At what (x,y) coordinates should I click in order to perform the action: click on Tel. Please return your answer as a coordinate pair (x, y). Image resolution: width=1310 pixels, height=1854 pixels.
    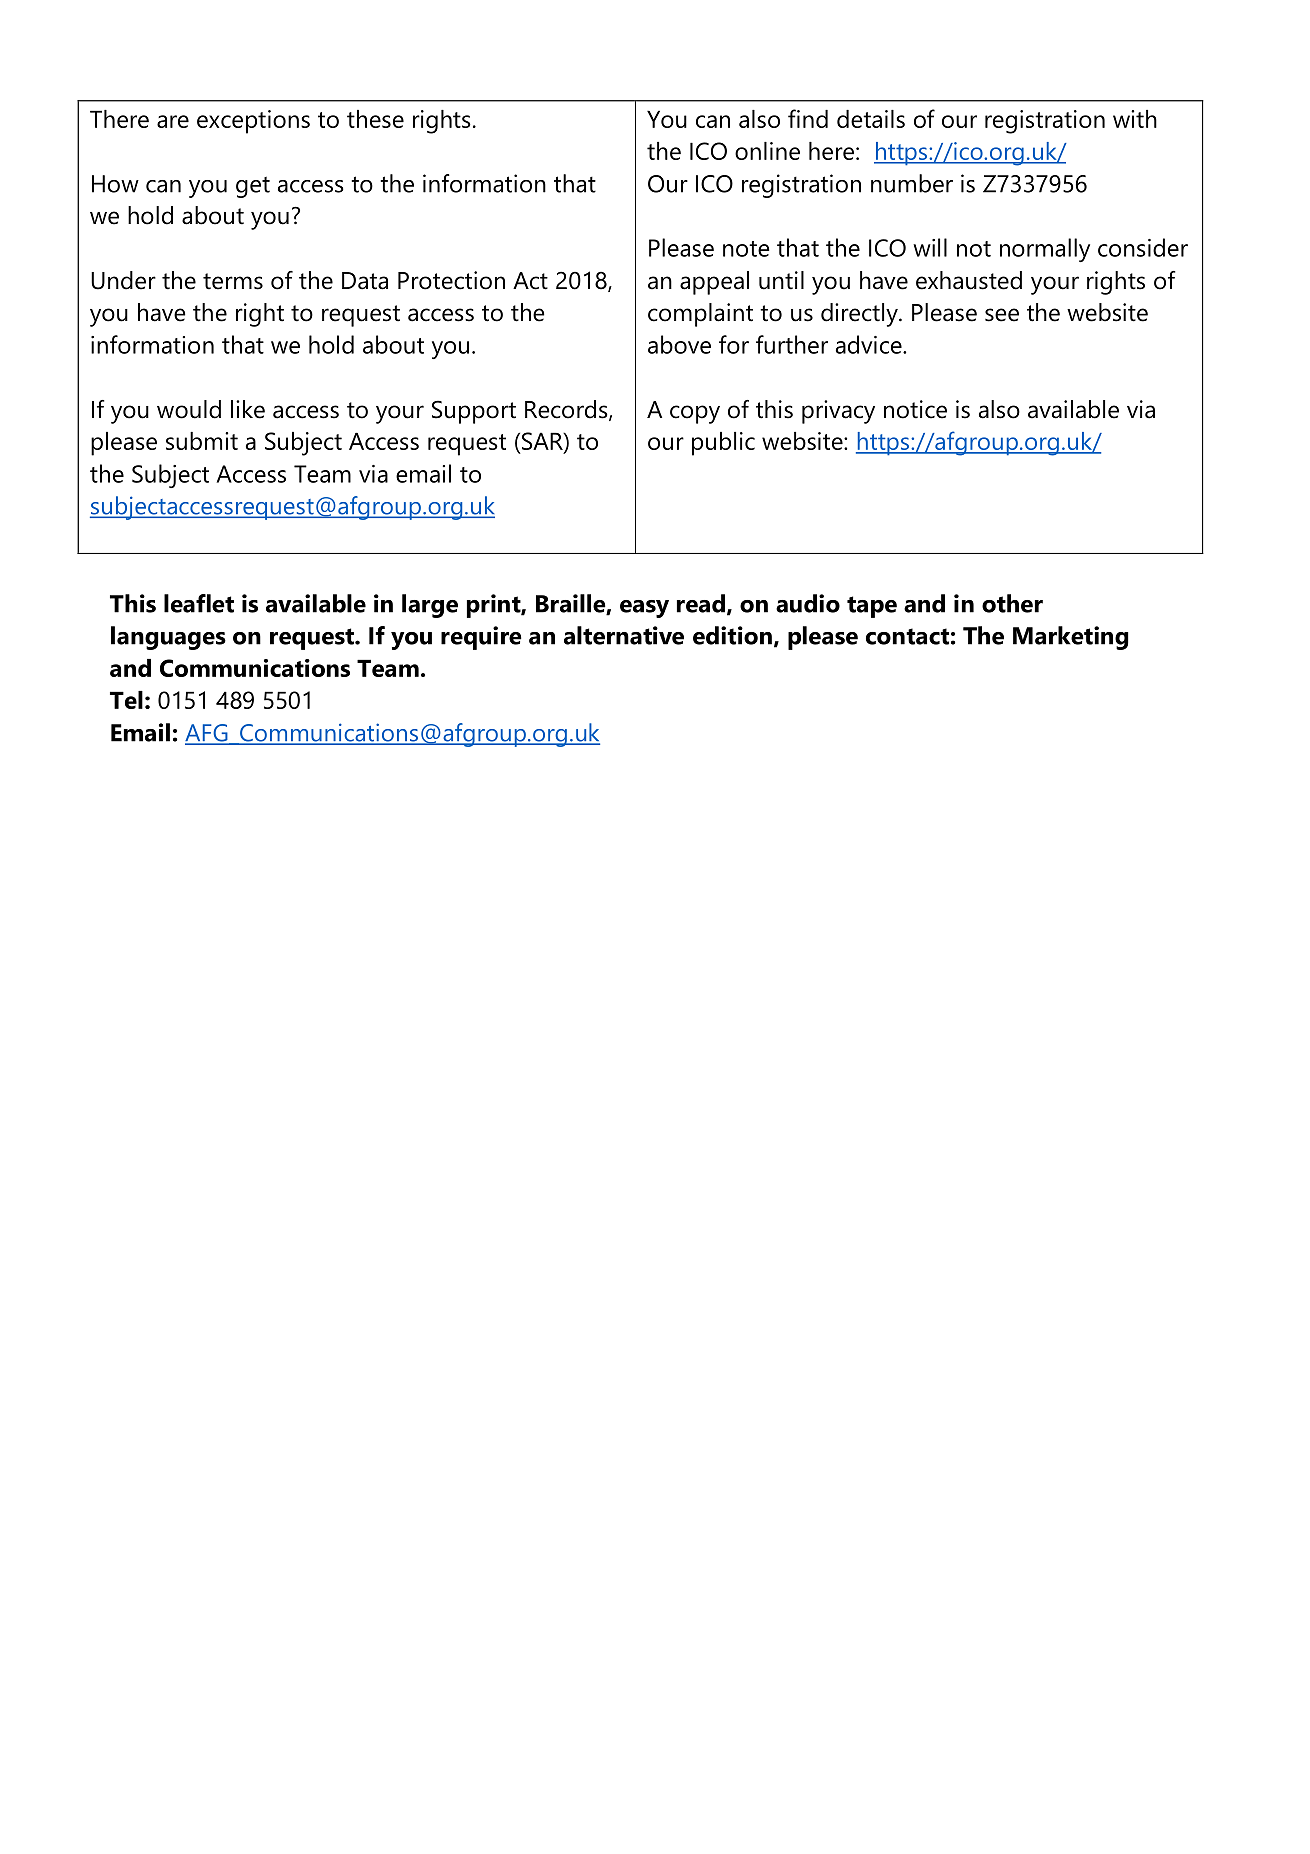
    Looking at the image, I should click on (126, 700).
